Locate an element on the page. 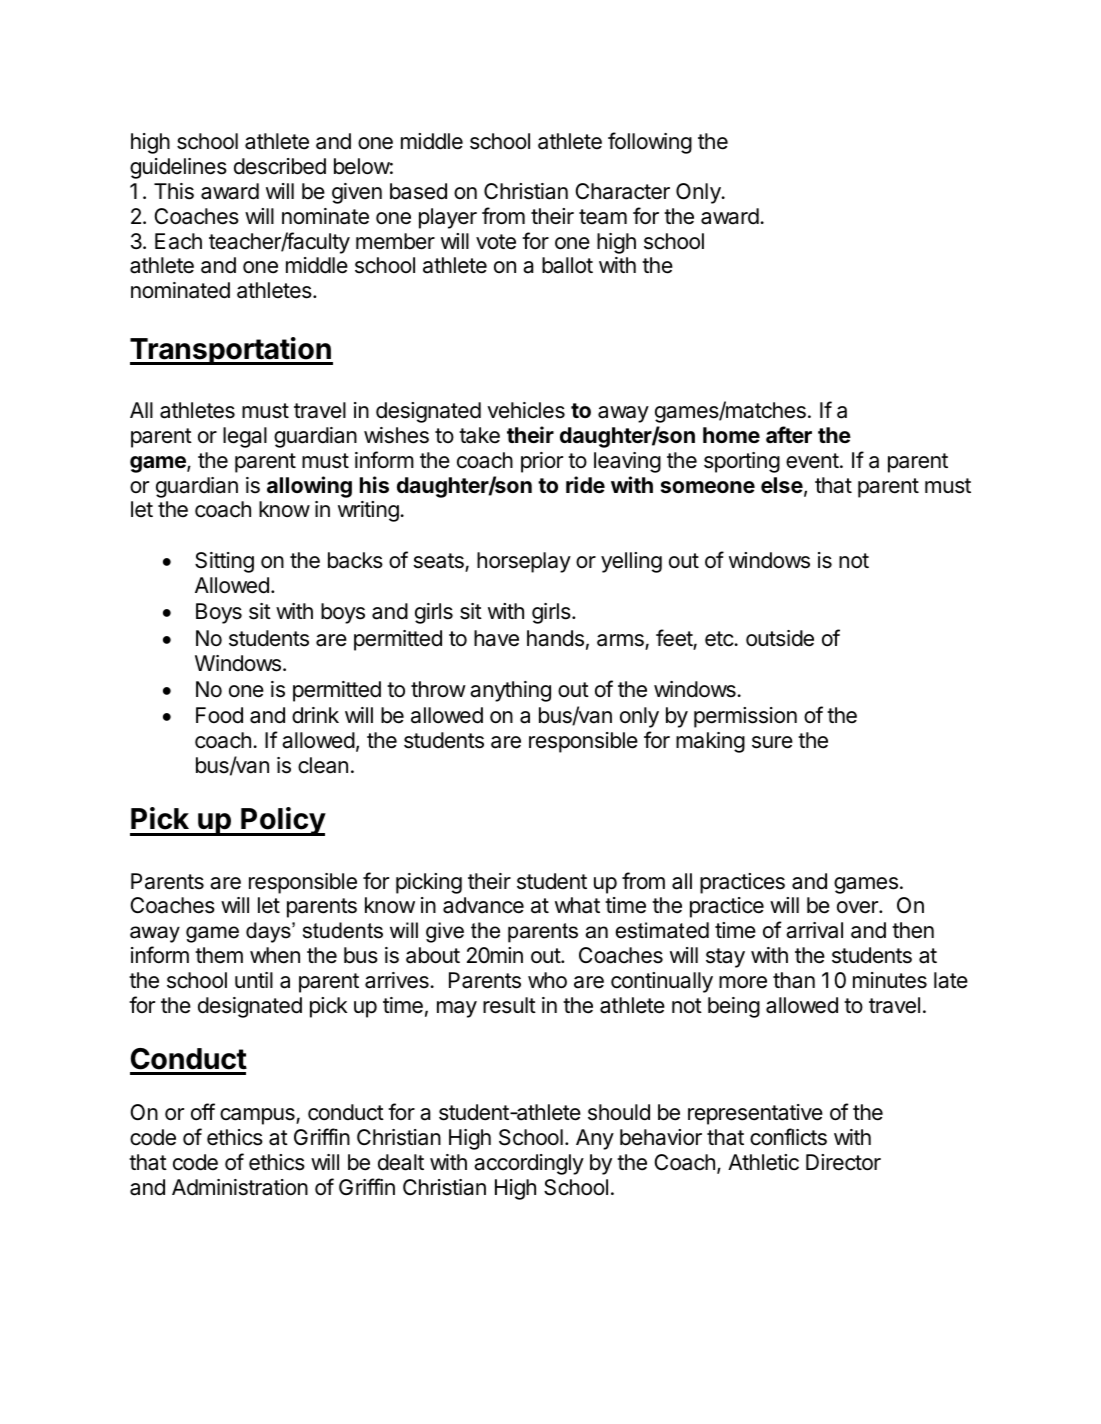 Image resolution: width=1101 pixels, height=1424 pixels. horseplay is located at coordinates (524, 562).
